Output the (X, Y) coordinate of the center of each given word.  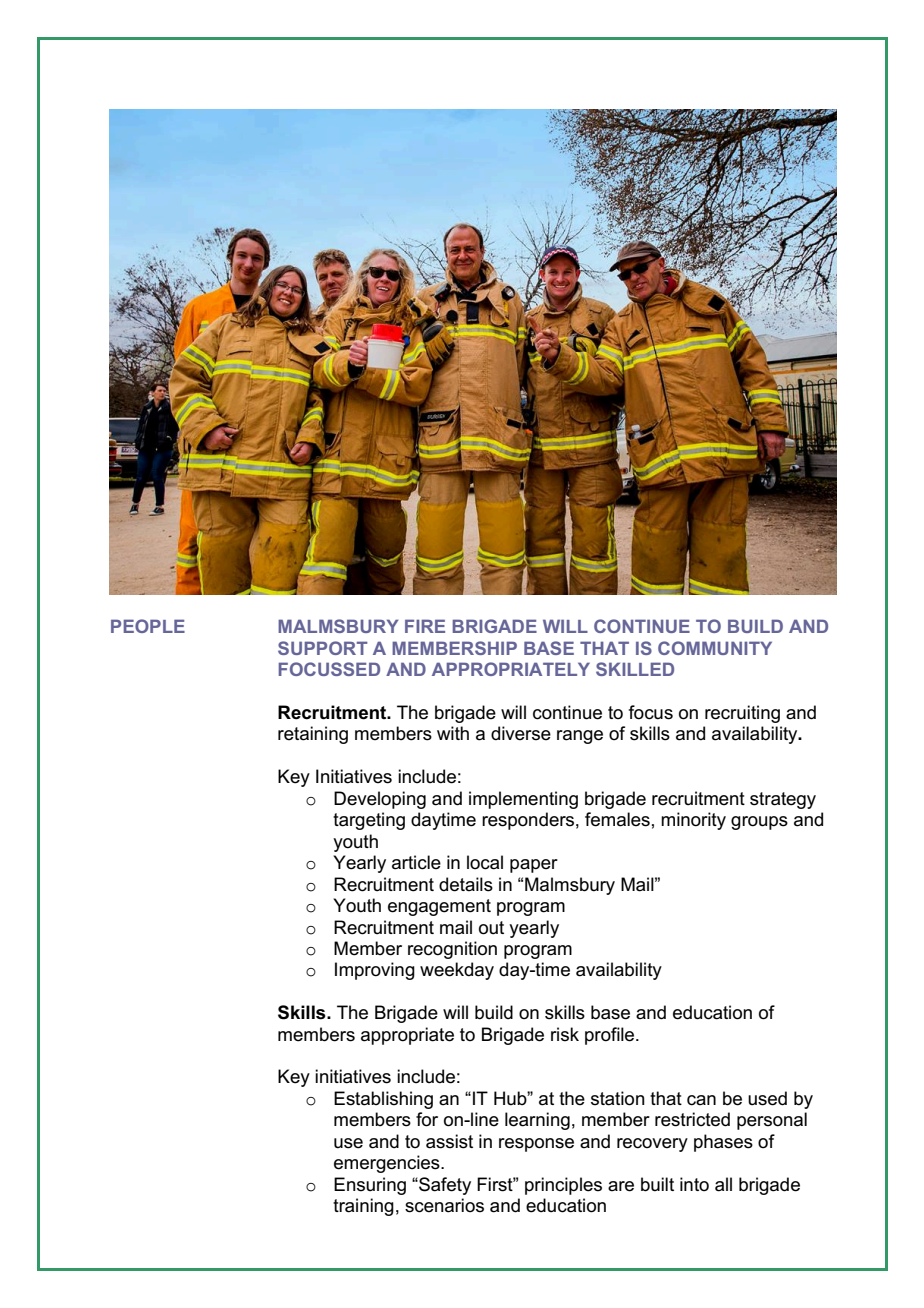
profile (611, 1036)
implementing (523, 800)
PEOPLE (148, 626)
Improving (375, 971)
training (363, 1207)
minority (693, 821)
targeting (369, 821)
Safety (444, 1186)
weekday (457, 971)
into (694, 1184)
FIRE (425, 626)
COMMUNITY (715, 648)
